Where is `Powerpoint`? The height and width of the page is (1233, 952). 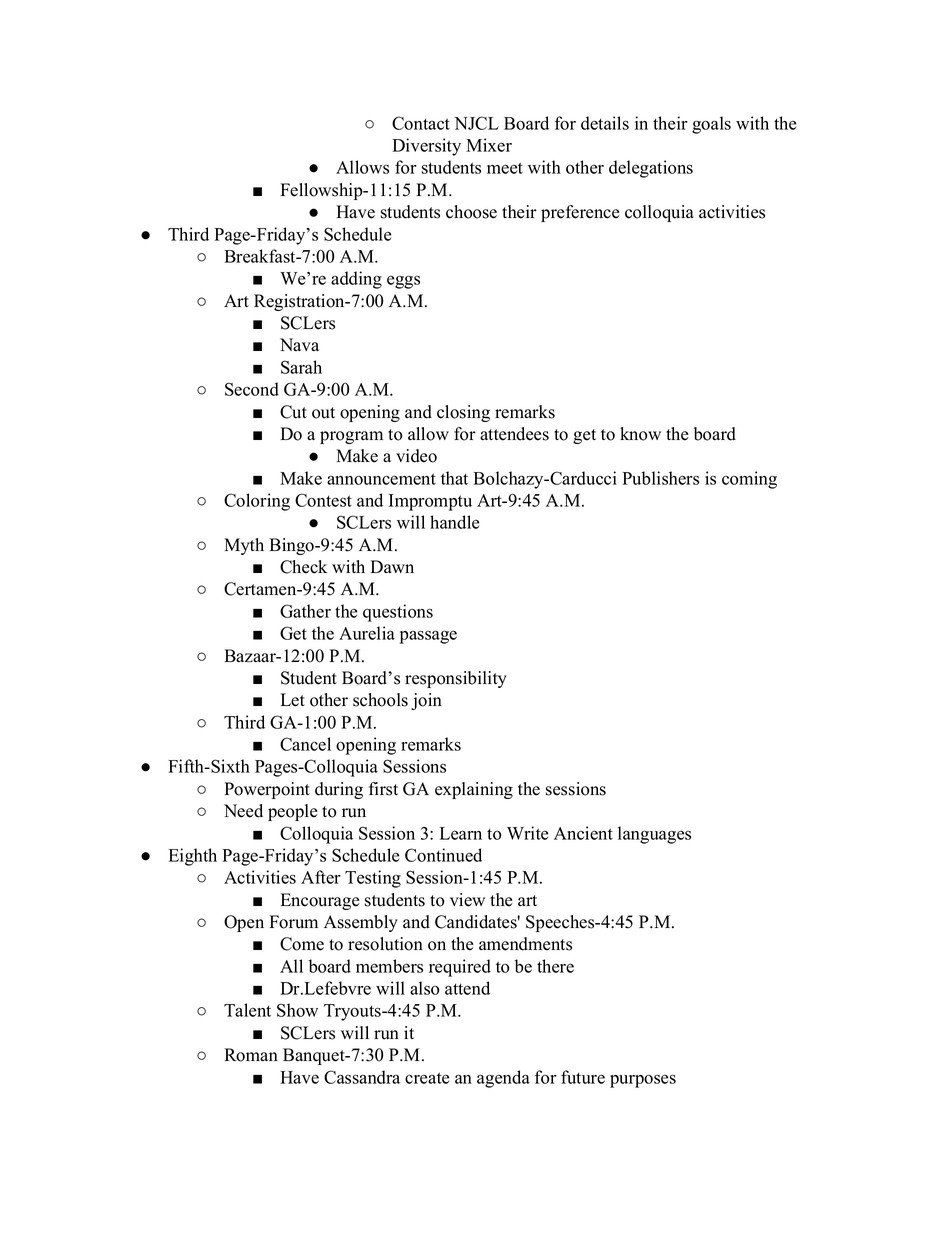
Powerpoint is located at coordinates (267, 790).
